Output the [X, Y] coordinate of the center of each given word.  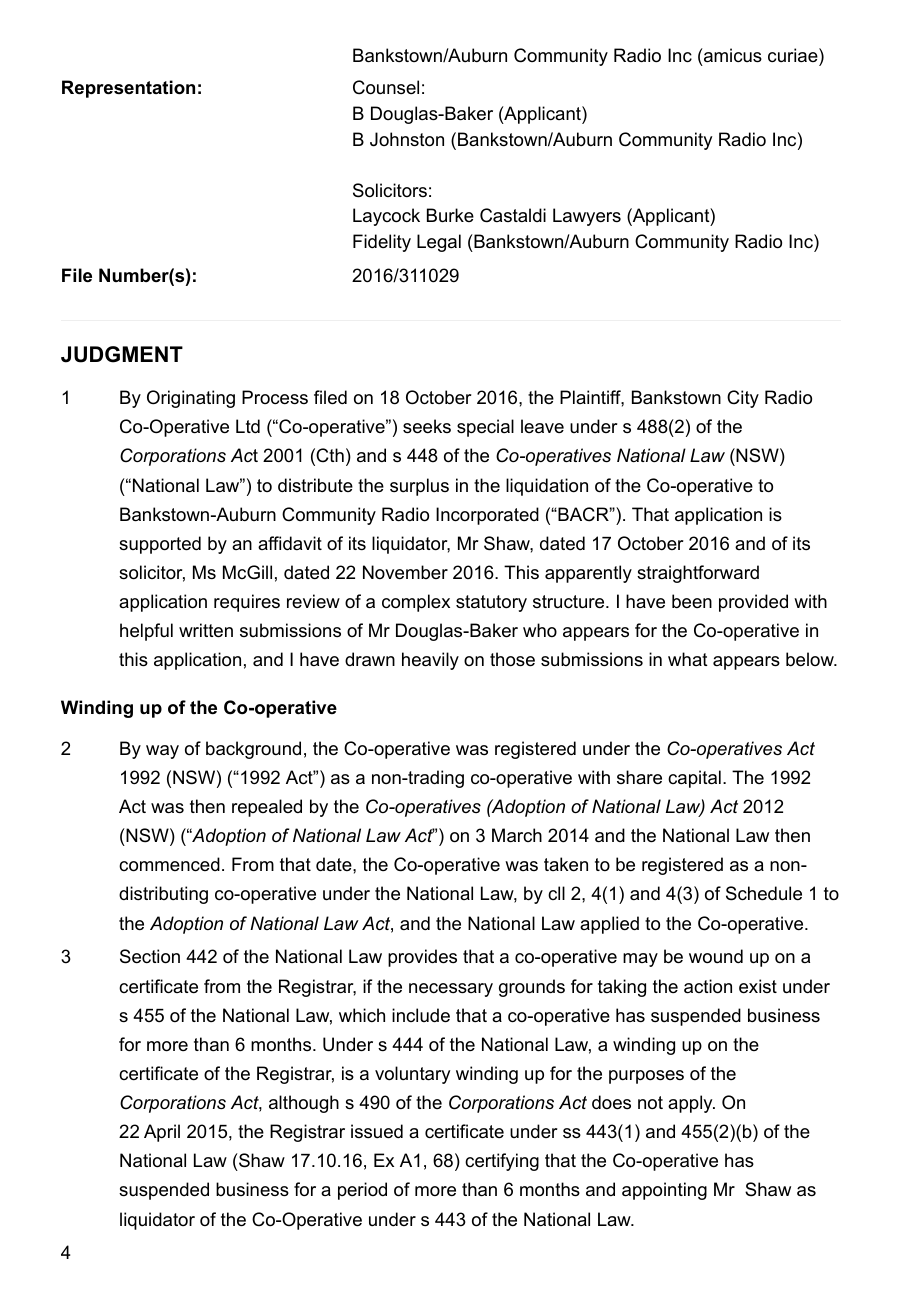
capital [694, 779]
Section [150, 956]
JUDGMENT [122, 354]
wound [716, 956]
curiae [794, 55]
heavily [430, 661]
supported [160, 545]
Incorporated [487, 516]
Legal [439, 243]
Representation [128, 89]
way [162, 752]
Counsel [386, 87]
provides [422, 958]
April [162, 1133]
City [743, 399]
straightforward [698, 574]
